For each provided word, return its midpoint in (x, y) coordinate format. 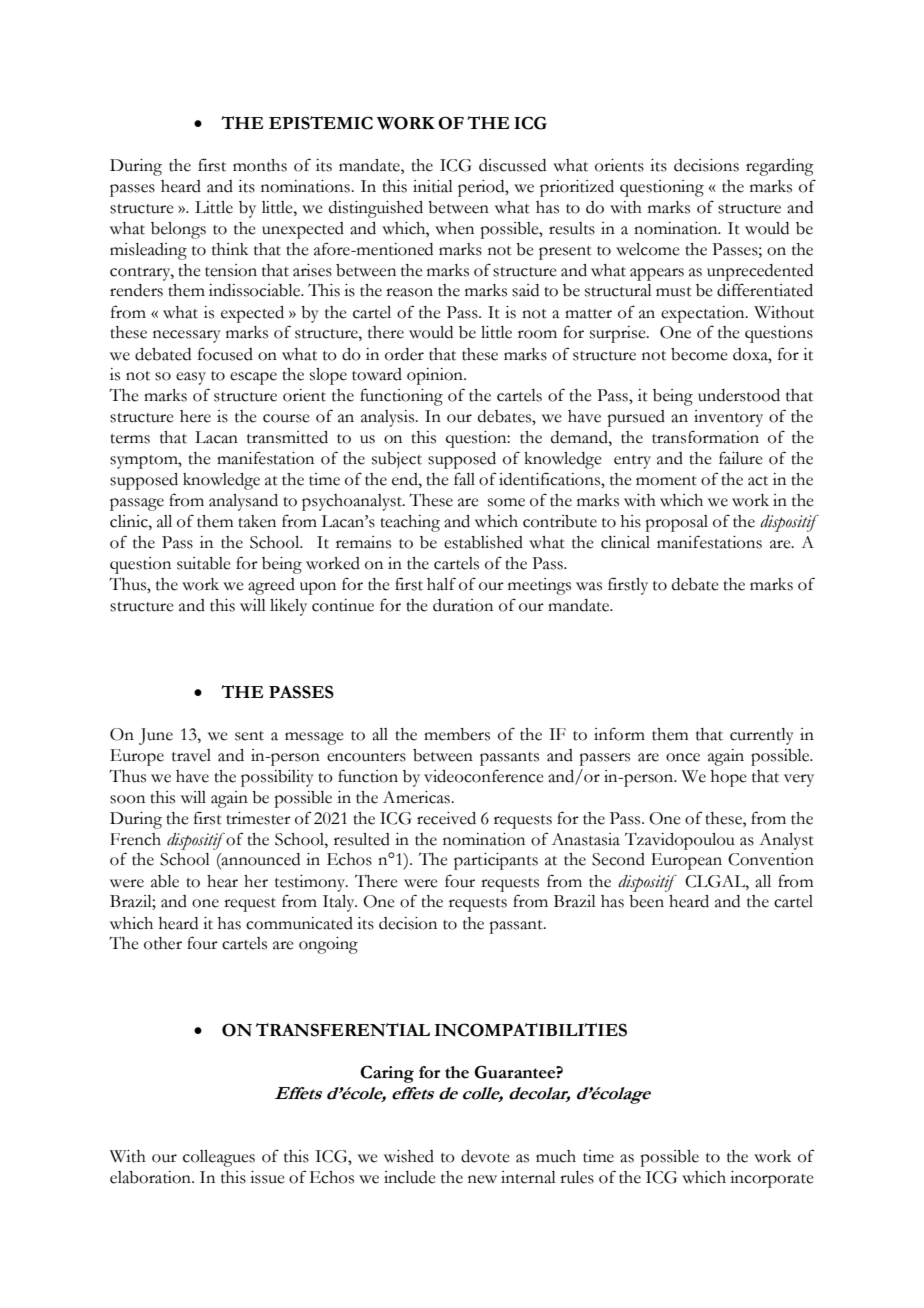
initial (433, 186)
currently (762, 736)
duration (463, 605)
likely (288, 607)
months (260, 165)
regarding (780, 167)
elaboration (151, 1177)
